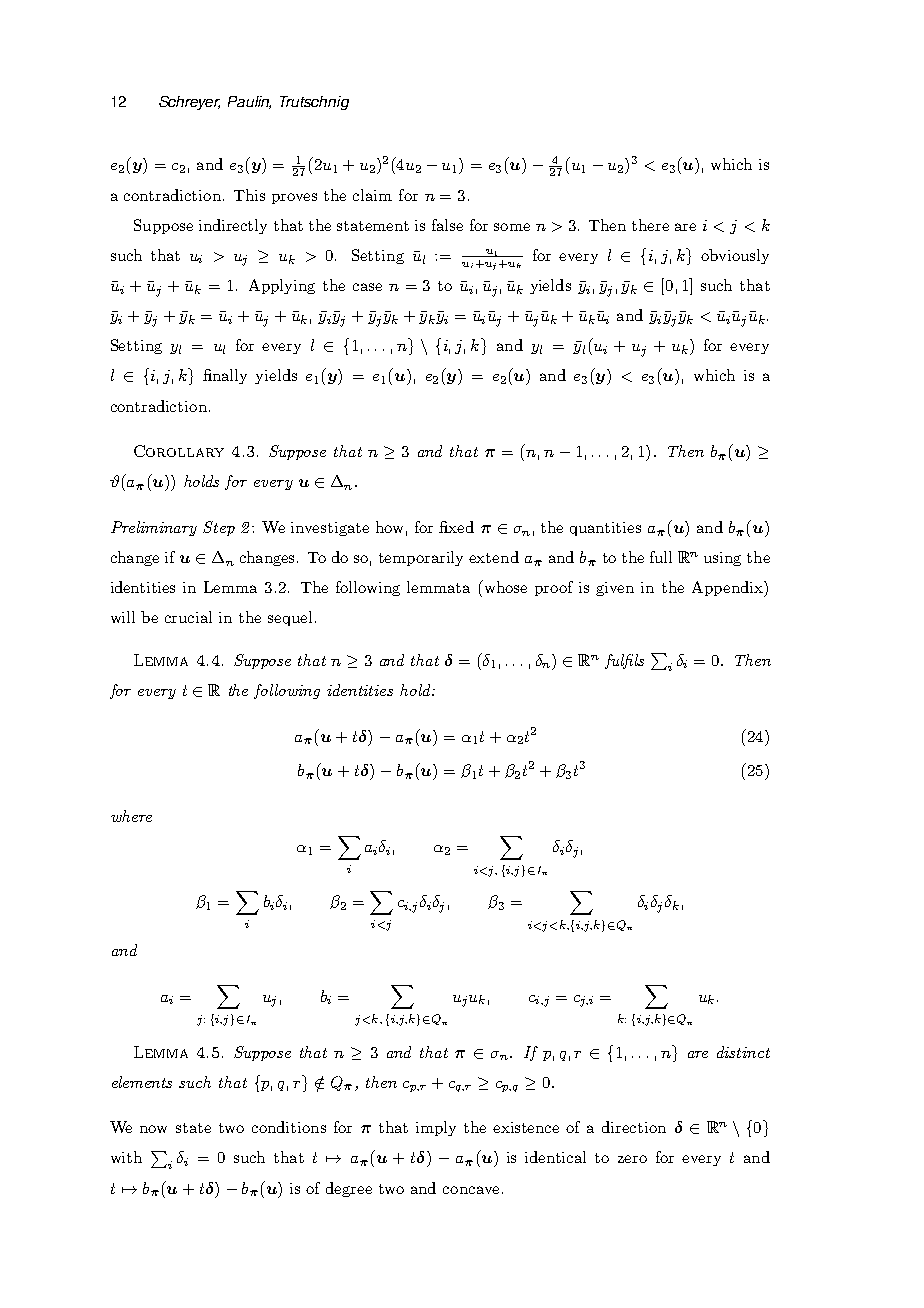 Image resolution: width=924 pixels, height=1308 pixels. Describe the element at coordinates (233, 226) in the screenshot. I see `indirectly` at that location.
